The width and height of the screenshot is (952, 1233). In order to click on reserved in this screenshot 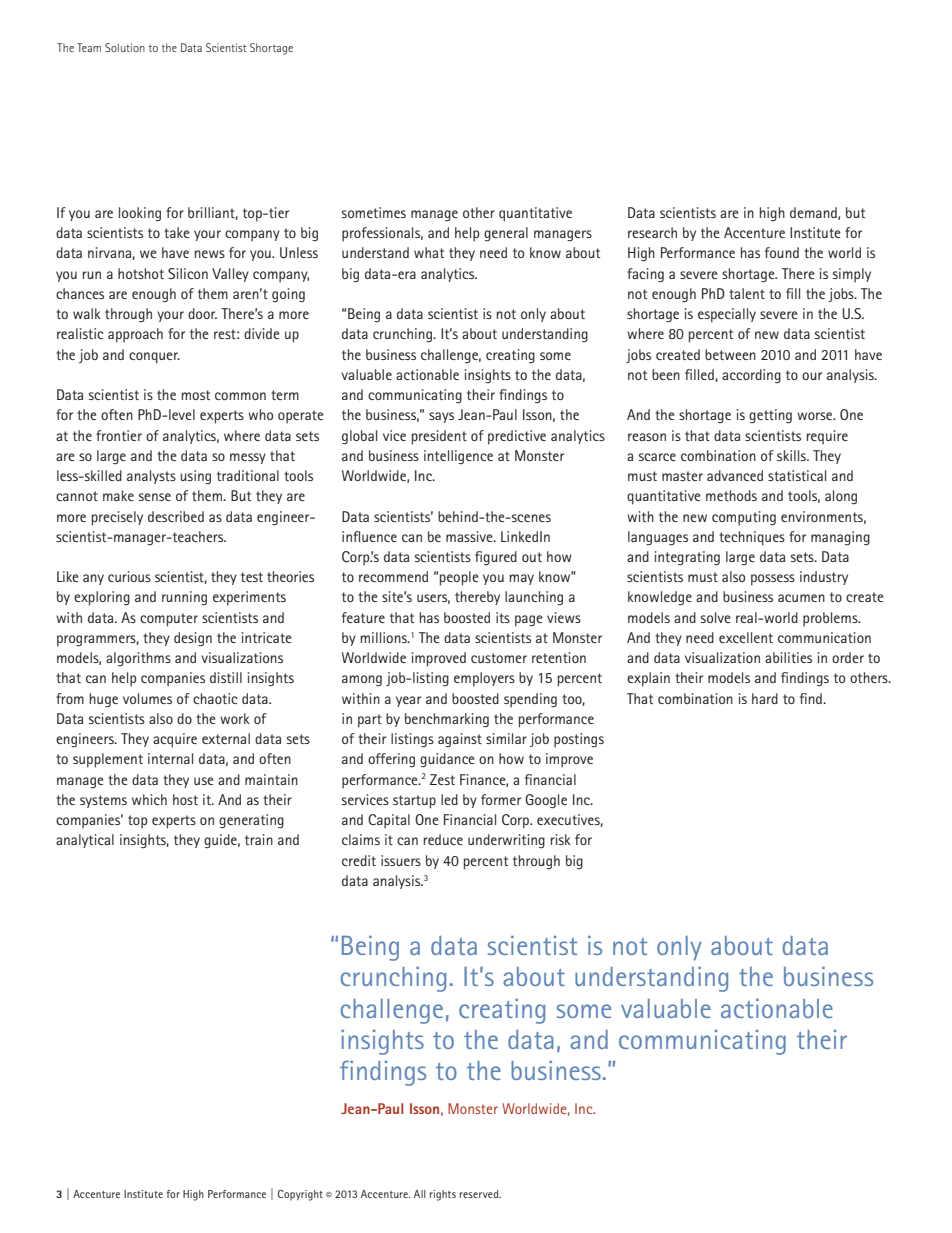, I will do `click(480, 1194)`.
